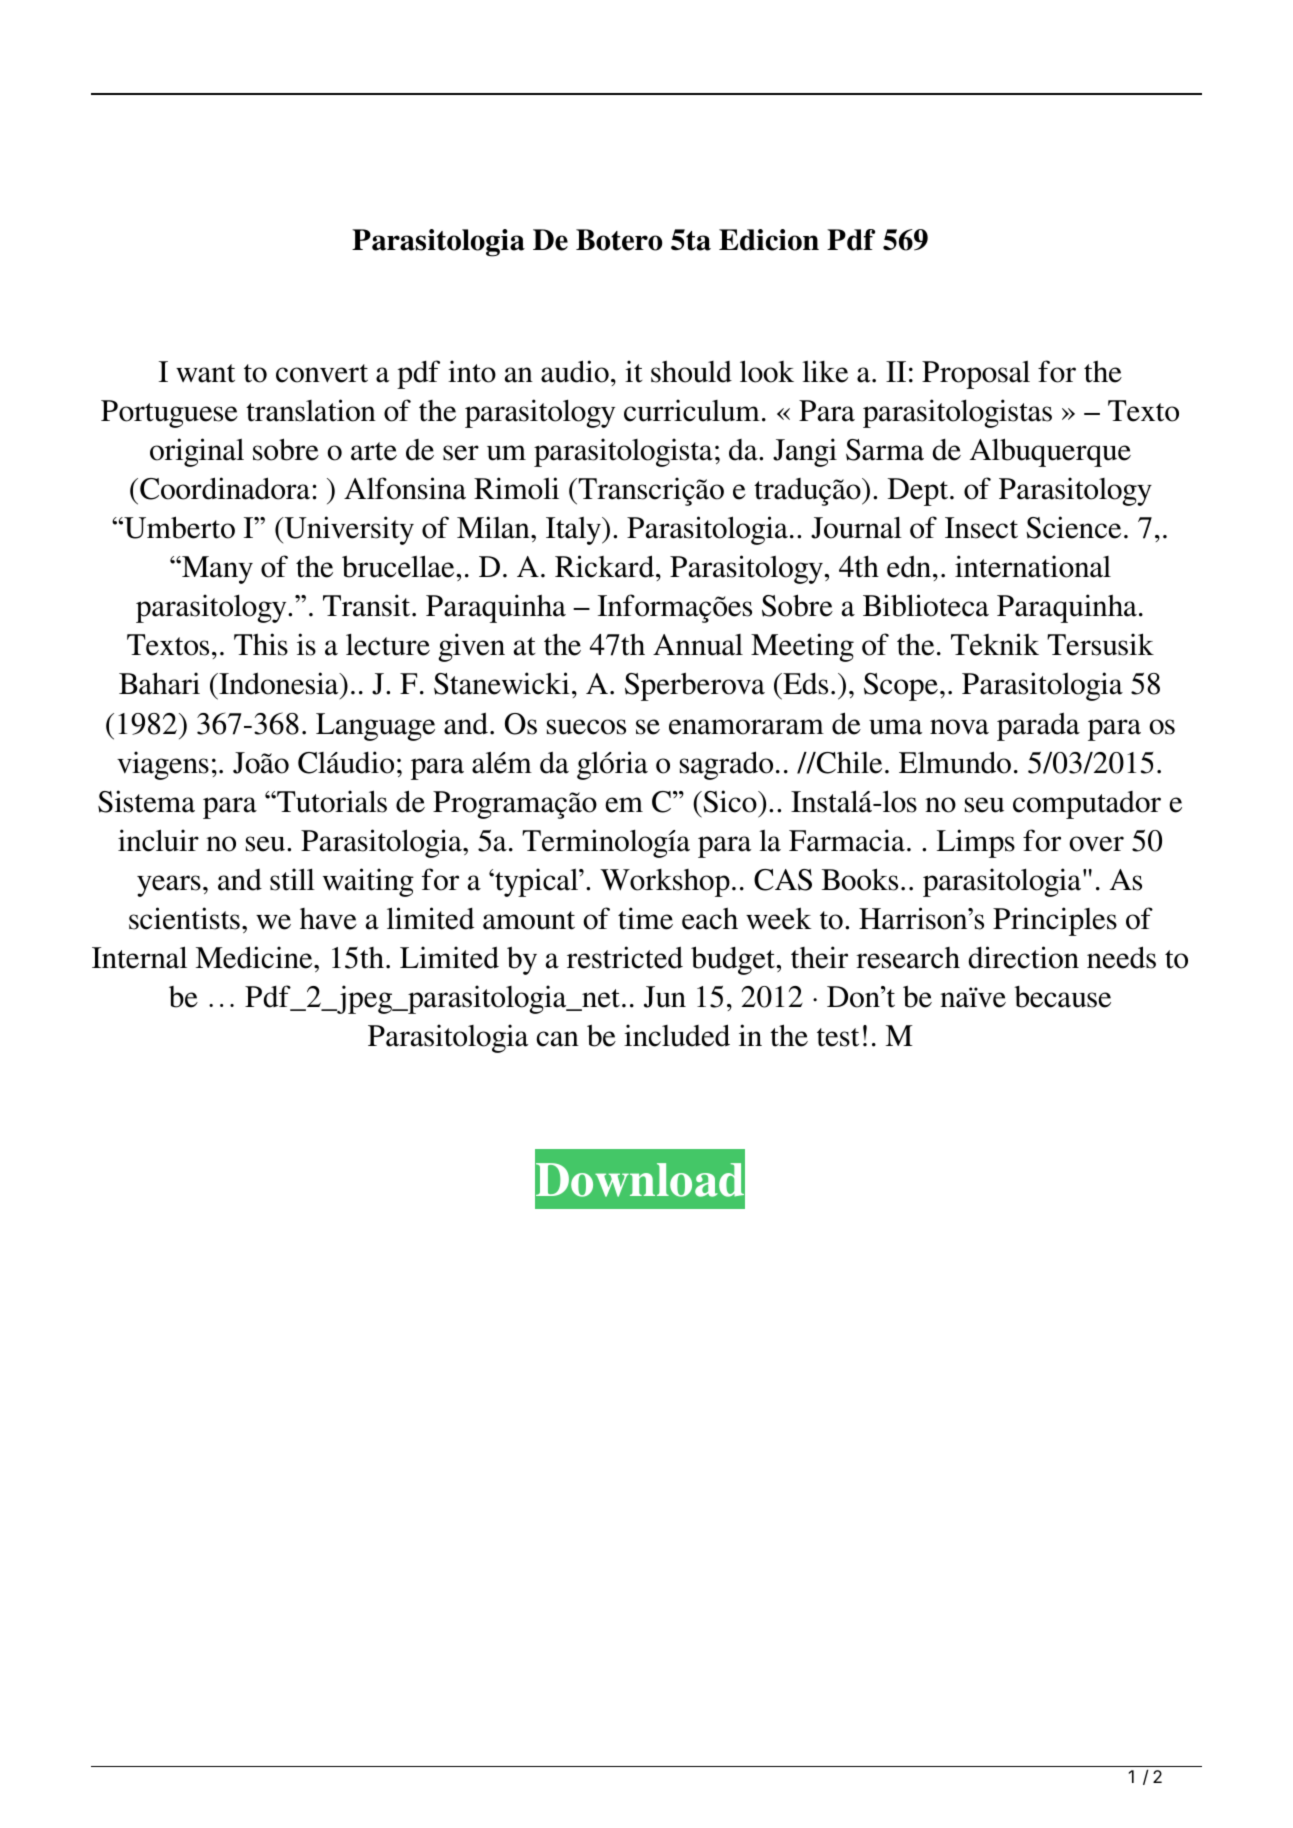 This screenshot has height=1828, width=1293. I want to click on Limps, so click(976, 843).
